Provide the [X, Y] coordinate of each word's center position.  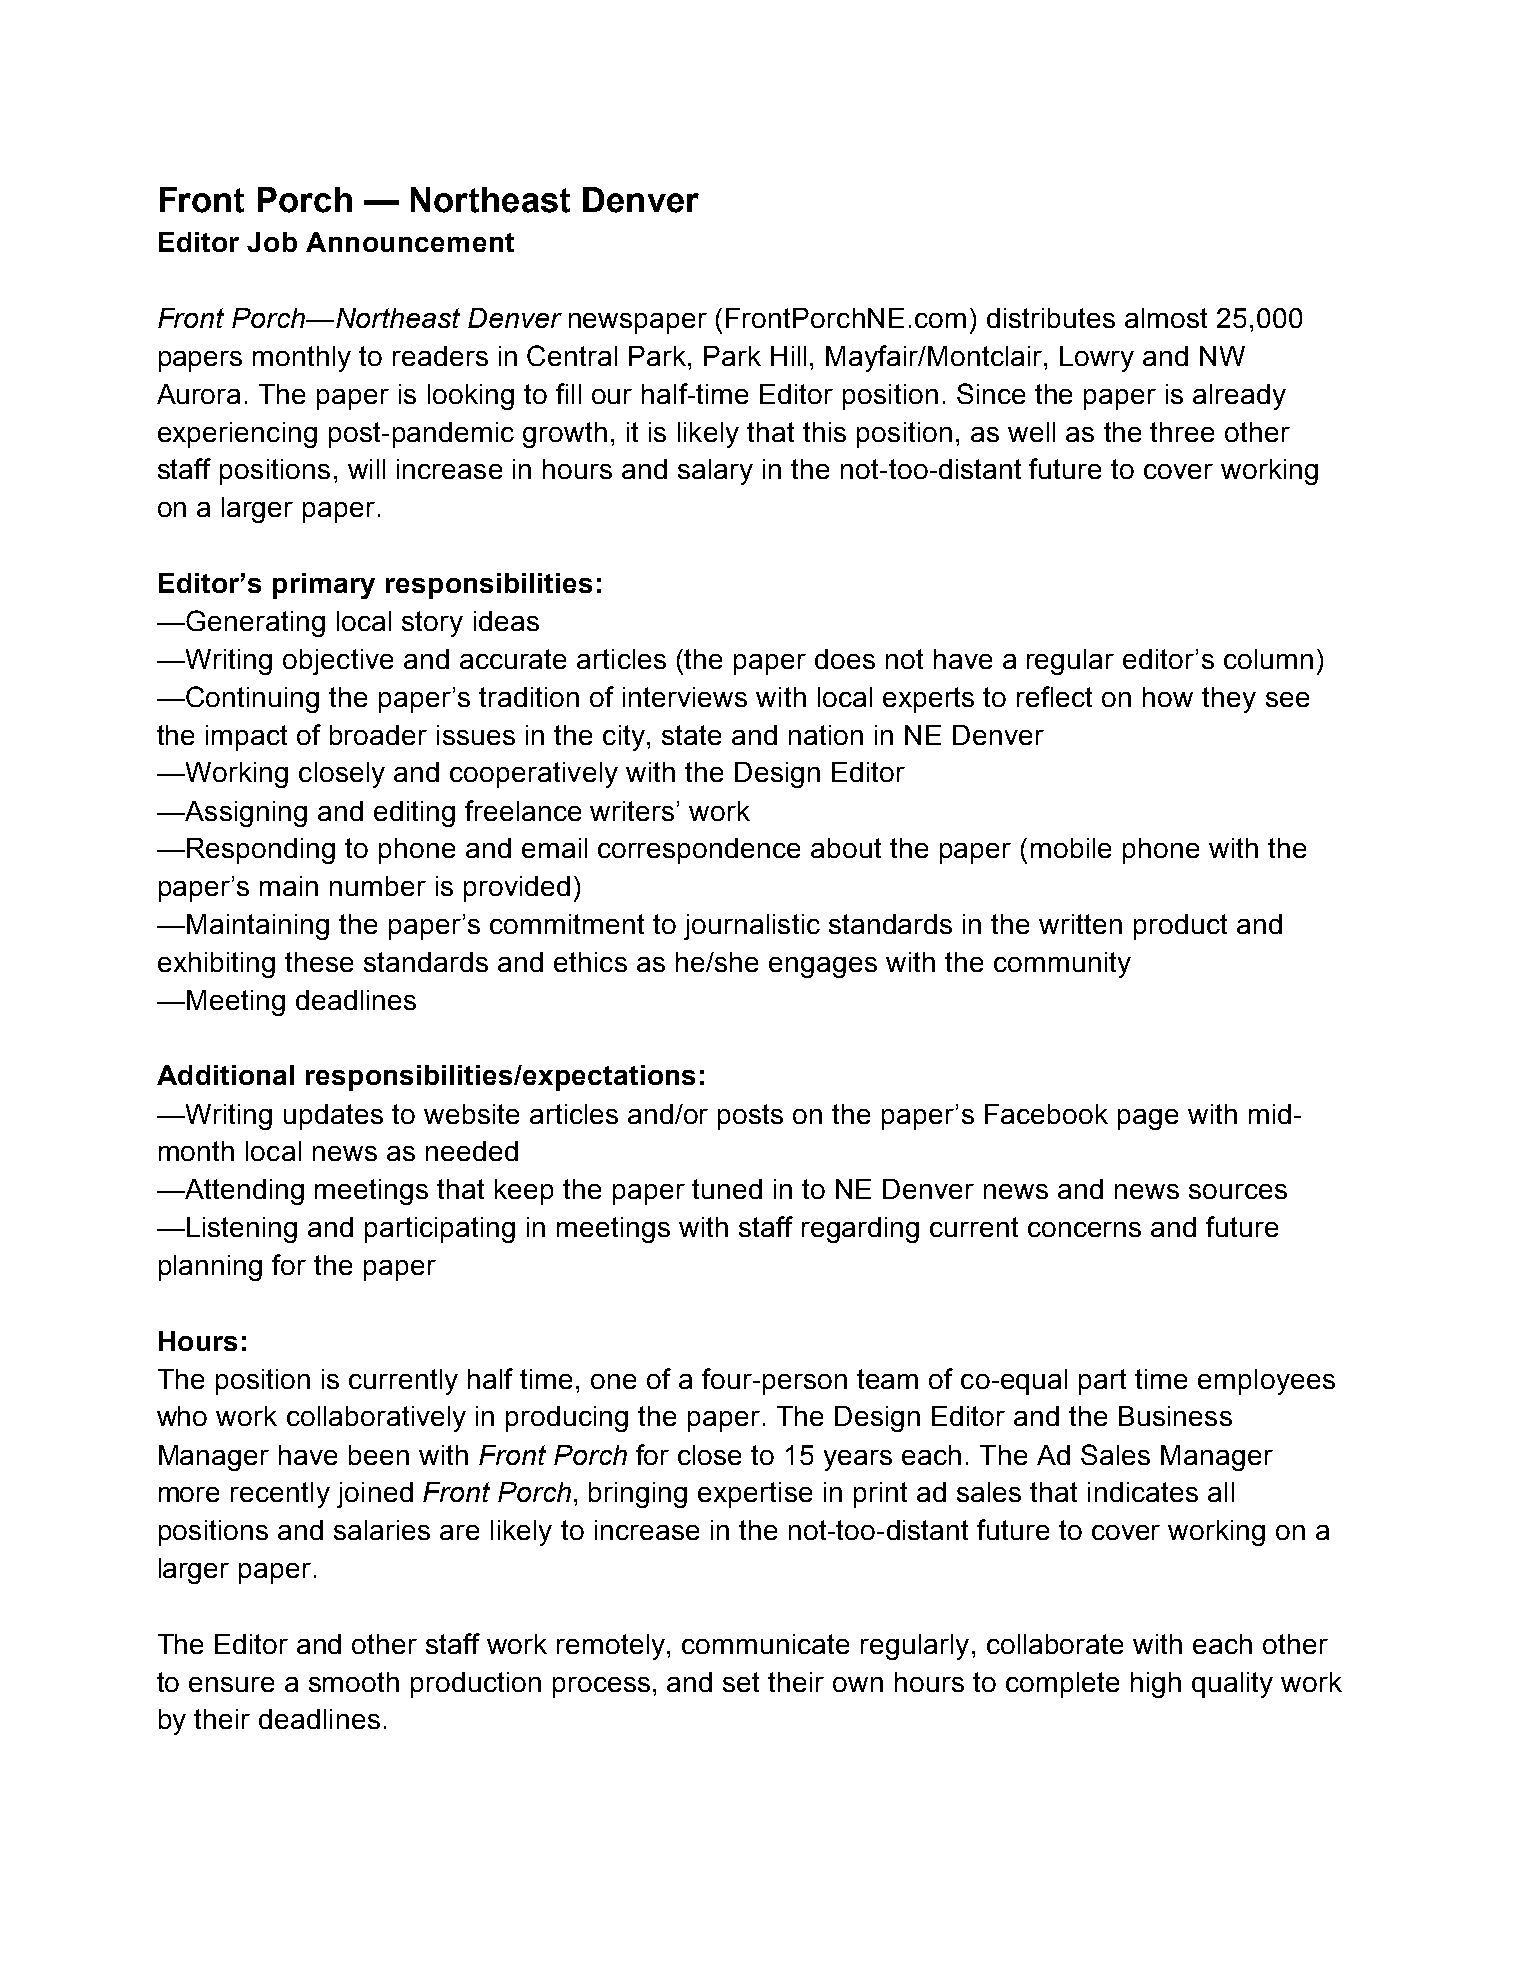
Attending [243, 1192]
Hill [788, 356]
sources [1238, 1191]
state [691, 735]
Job [272, 242]
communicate [765, 1644]
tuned [727, 1189]
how [1168, 697]
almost [1166, 318]
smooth [354, 1682]
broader [378, 735]
